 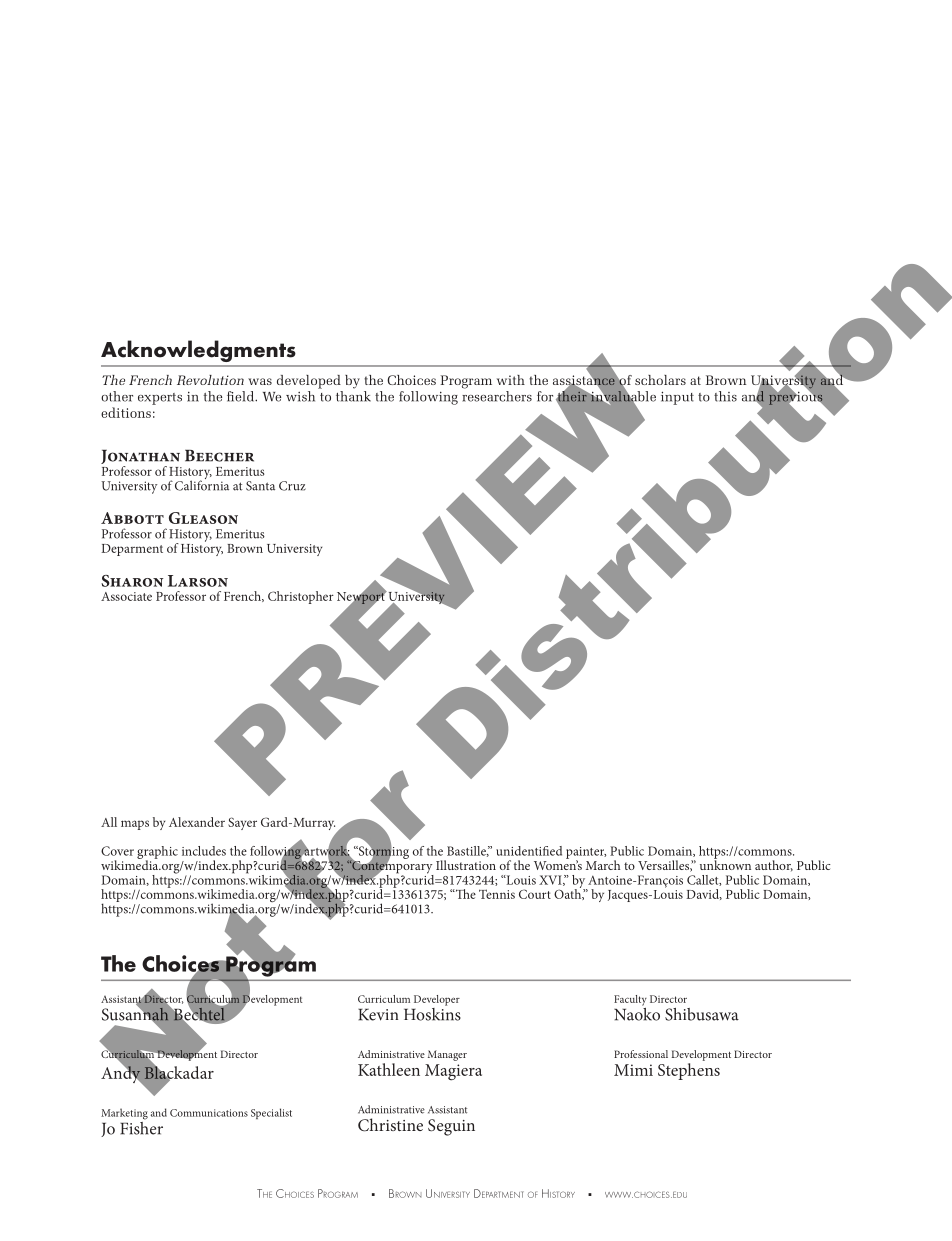 What do you see at coordinates (204, 851) in the image?
I see `includes` at bounding box center [204, 851].
